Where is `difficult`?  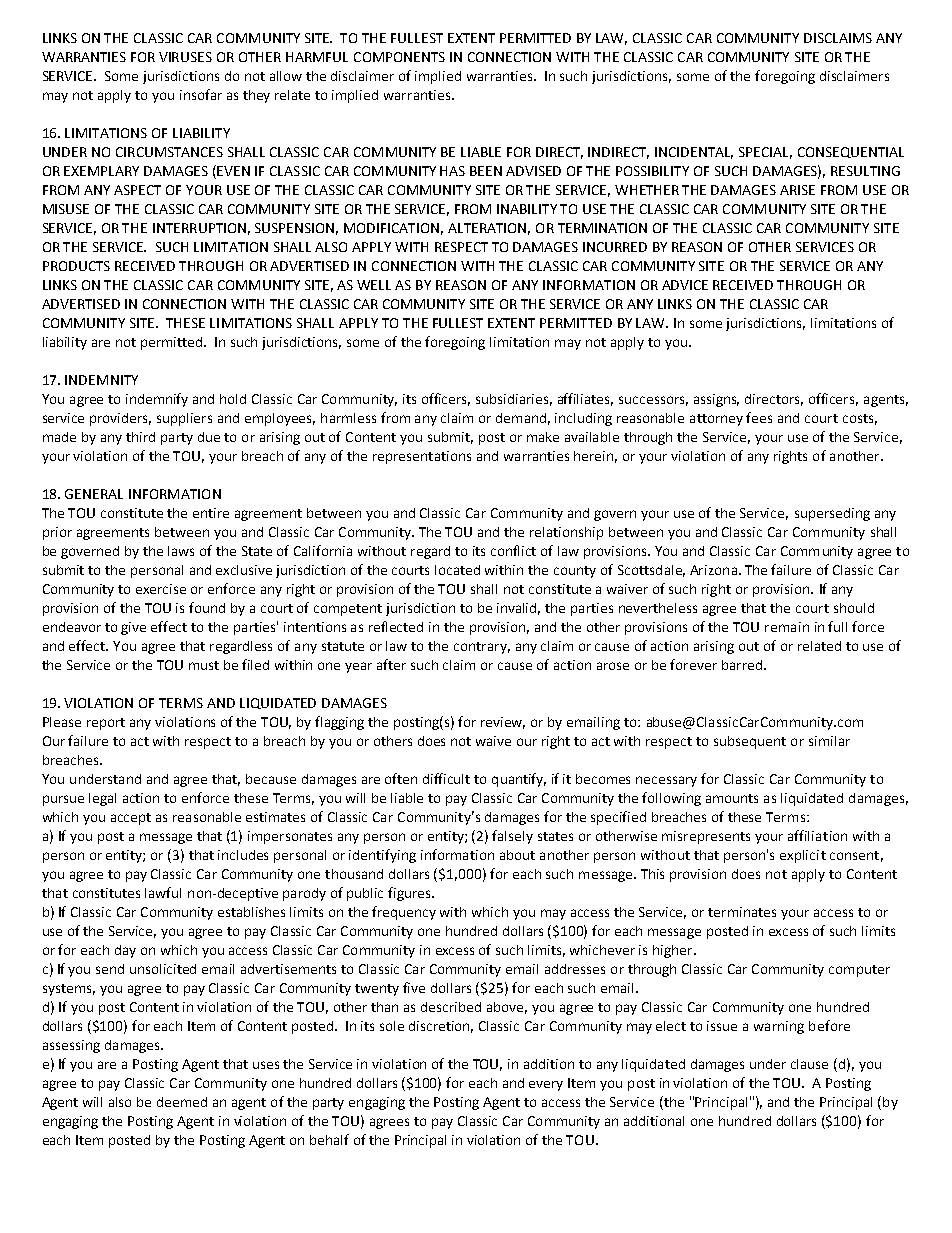 difficult is located at coordinates (446, 778).
